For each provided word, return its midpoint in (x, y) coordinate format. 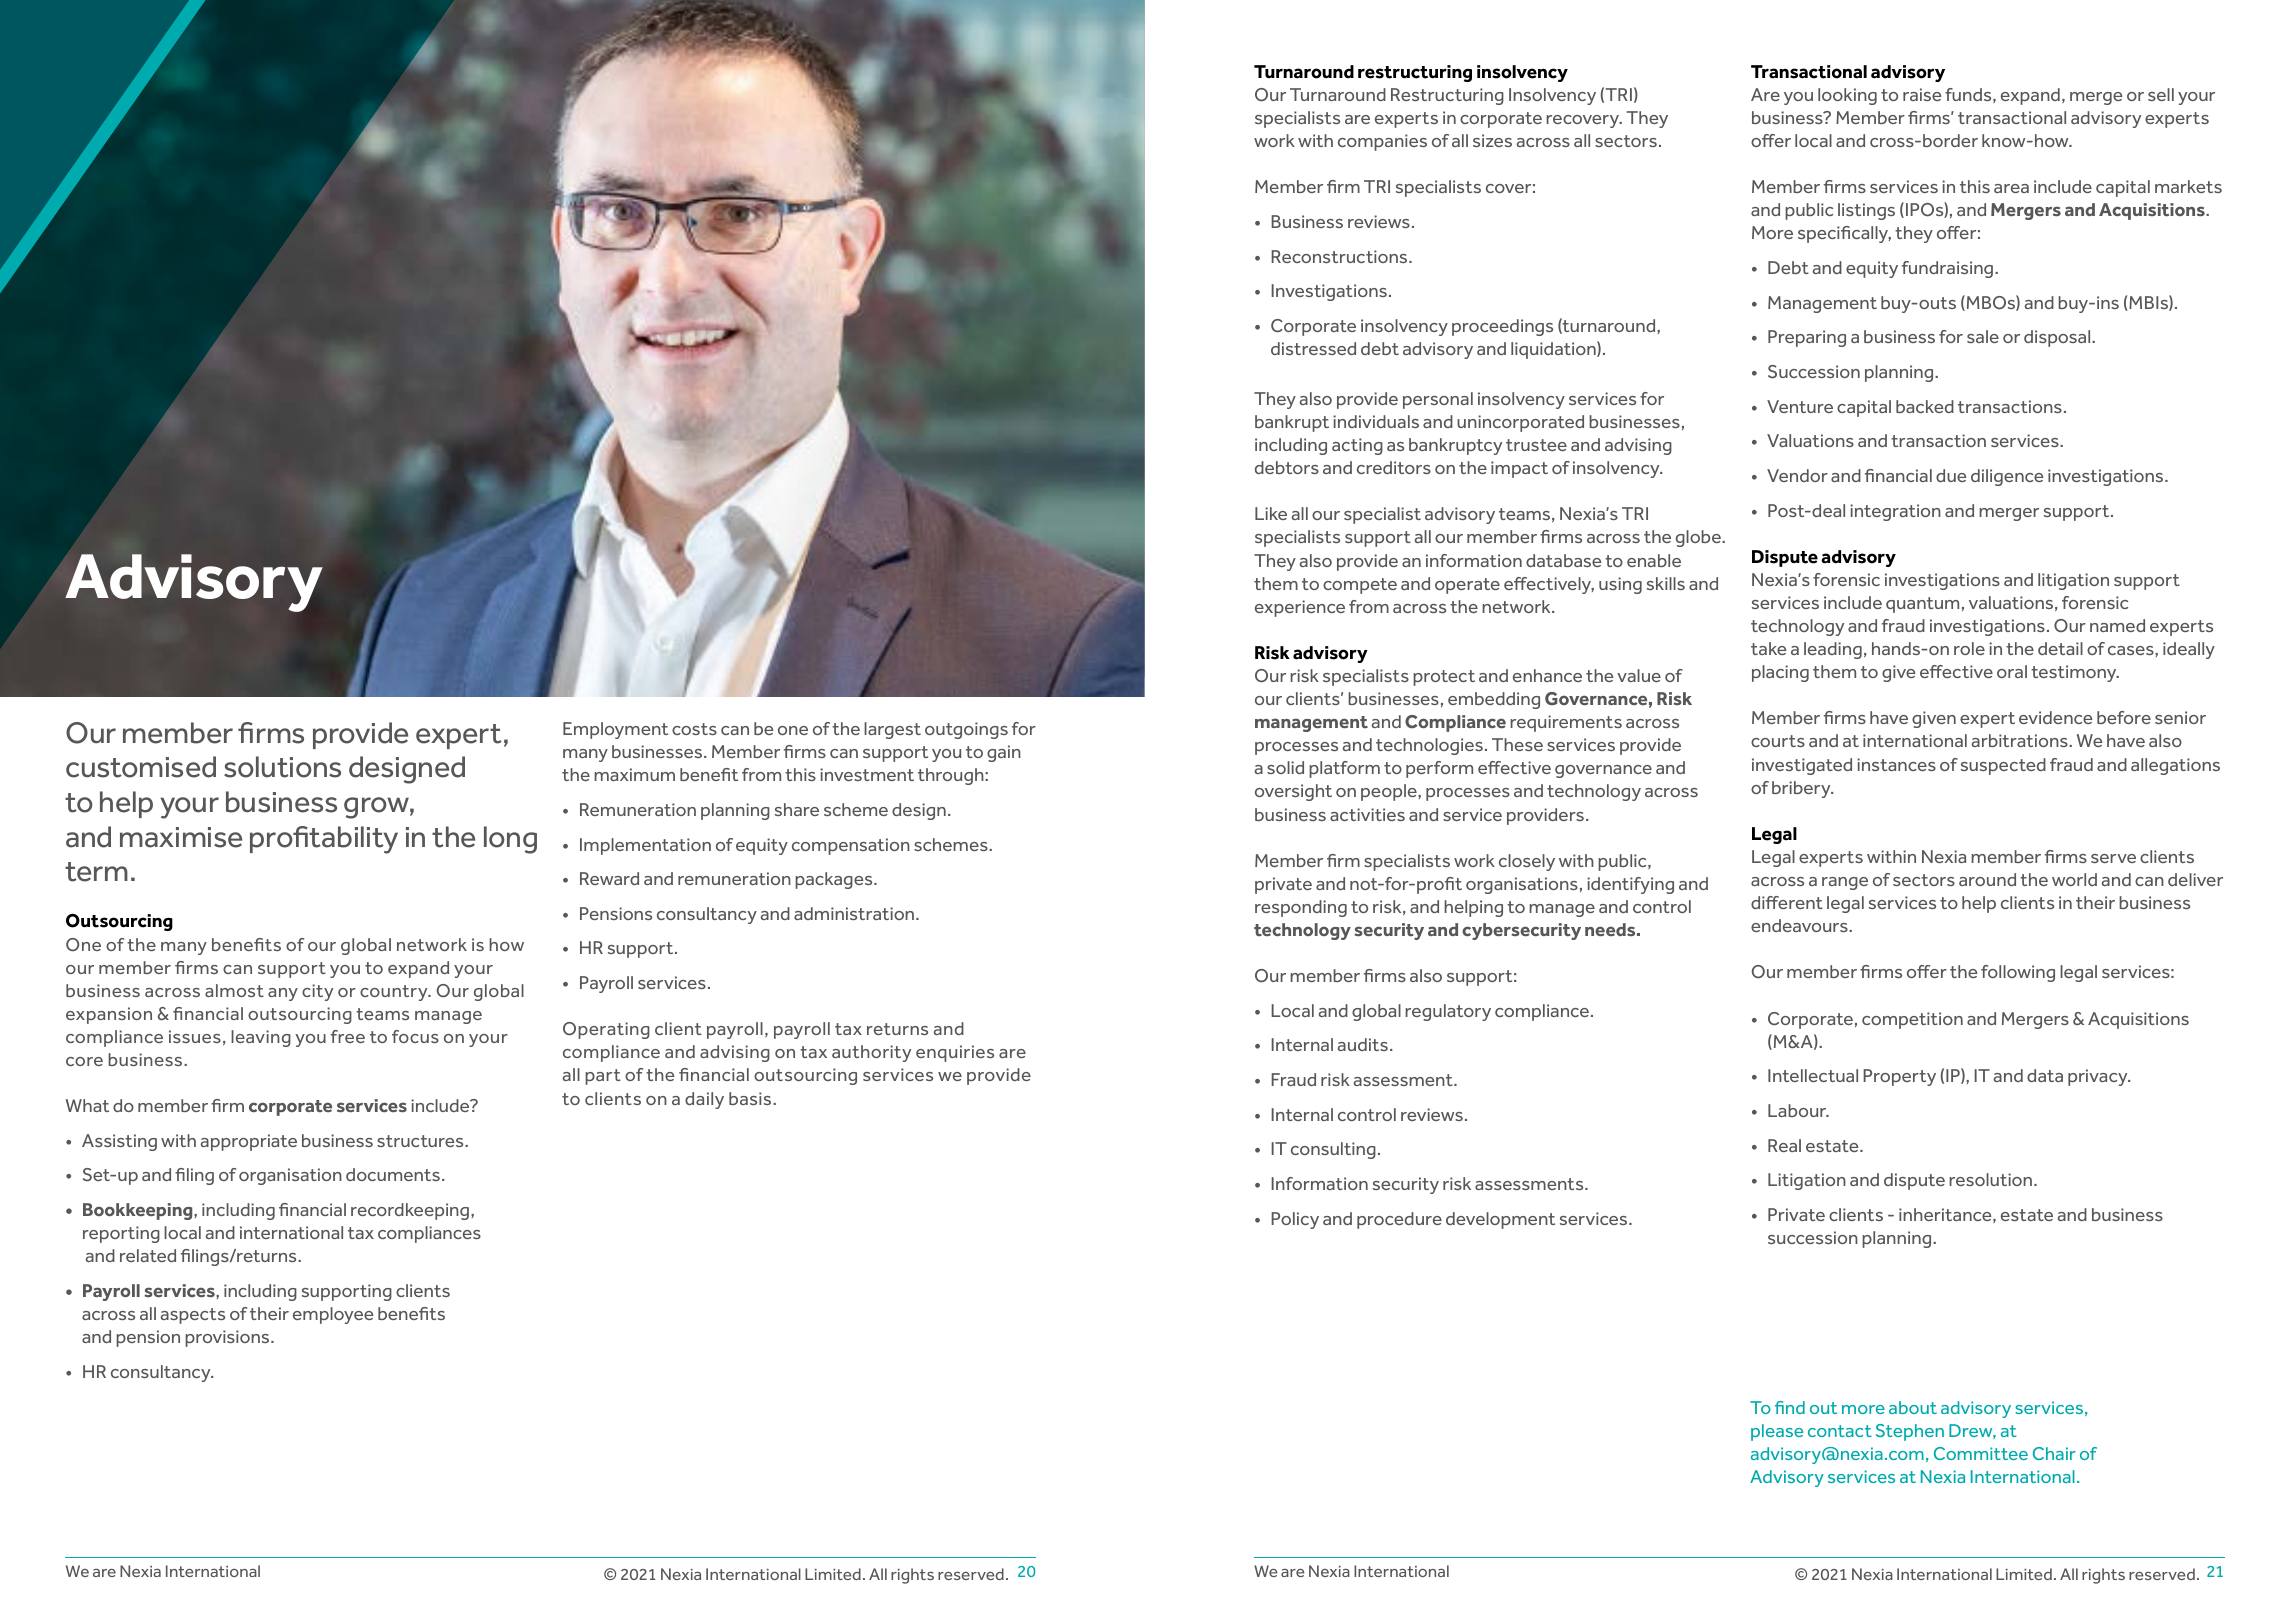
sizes (1492, 140)
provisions (228, 1338)
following (2018, 973)
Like (1271, 513)
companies (1382, 142)
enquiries (955, 1053)
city (317, 992)
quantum (1922, 605)
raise (1922, 94)
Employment (615, 730)
